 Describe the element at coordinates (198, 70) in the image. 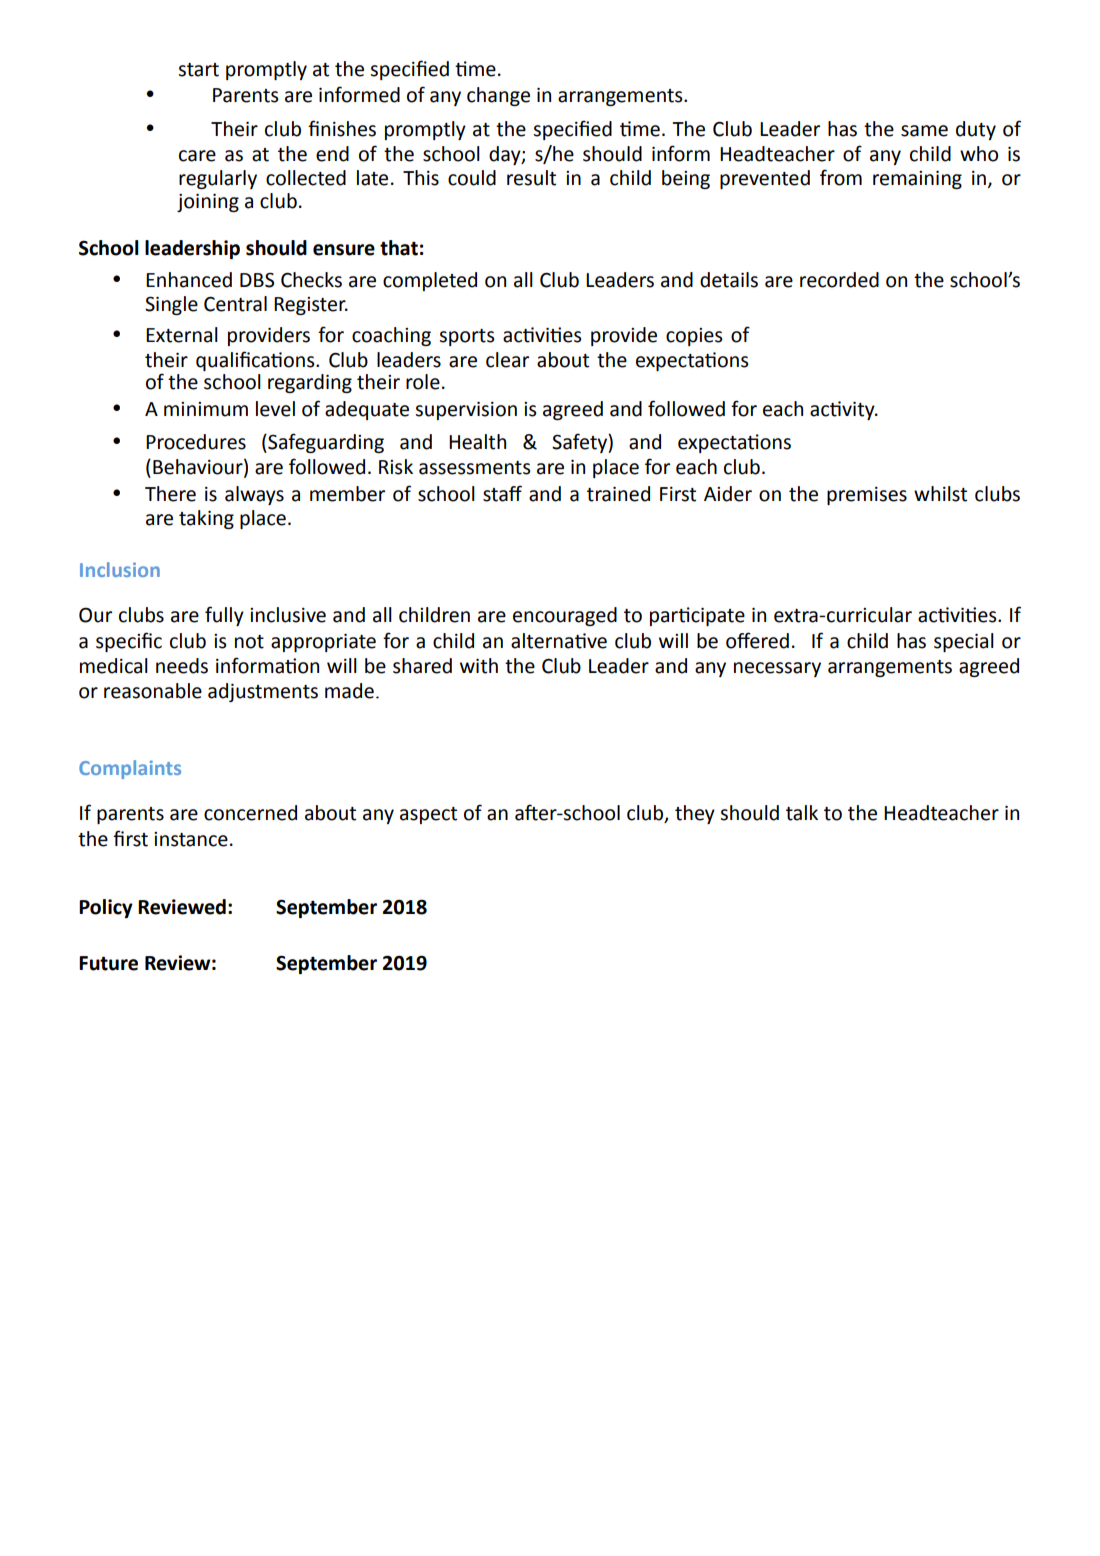

I see `start` at that location.
